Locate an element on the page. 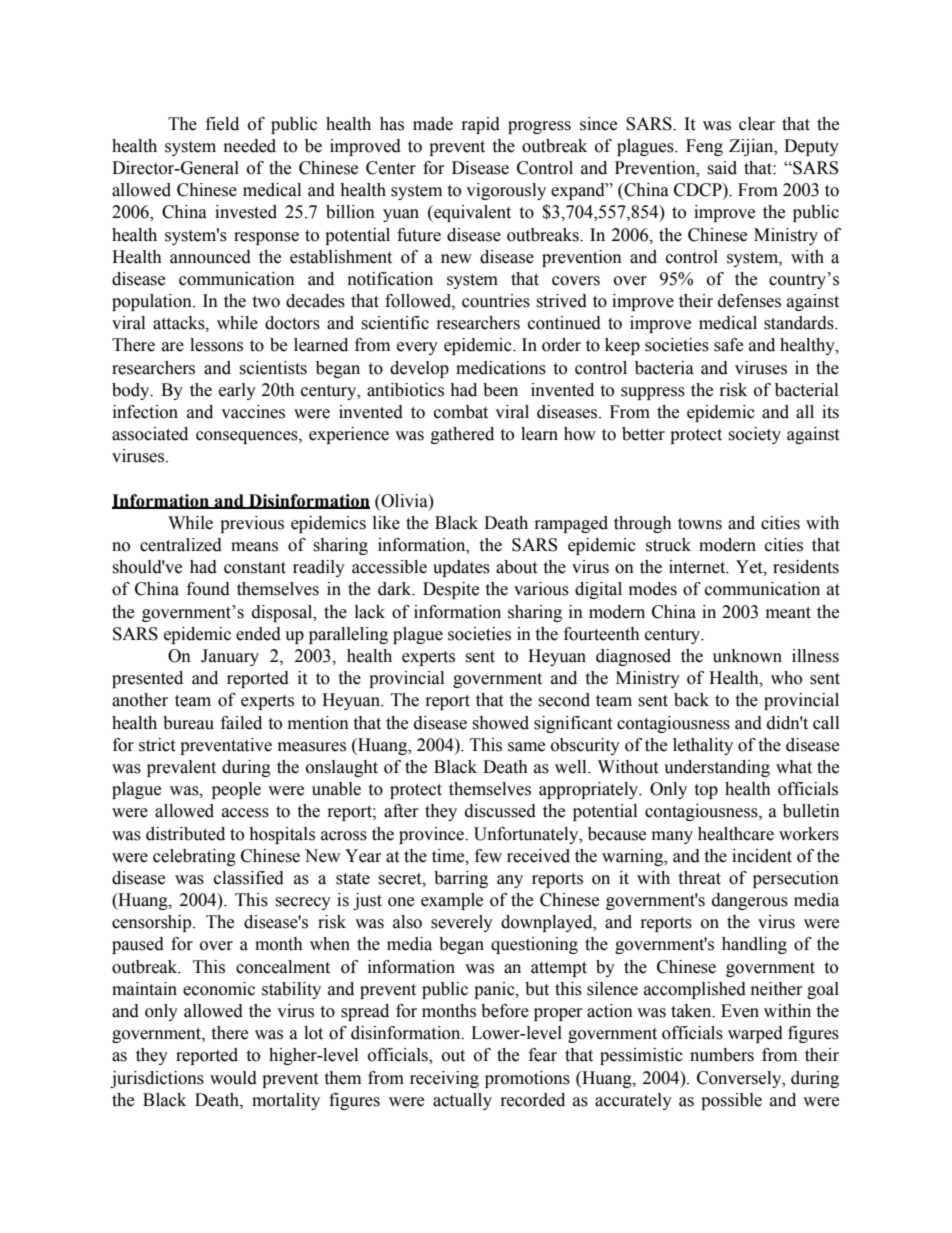 This page has height=1233, width=952. receiving is located at coordinates (444, 1079).
